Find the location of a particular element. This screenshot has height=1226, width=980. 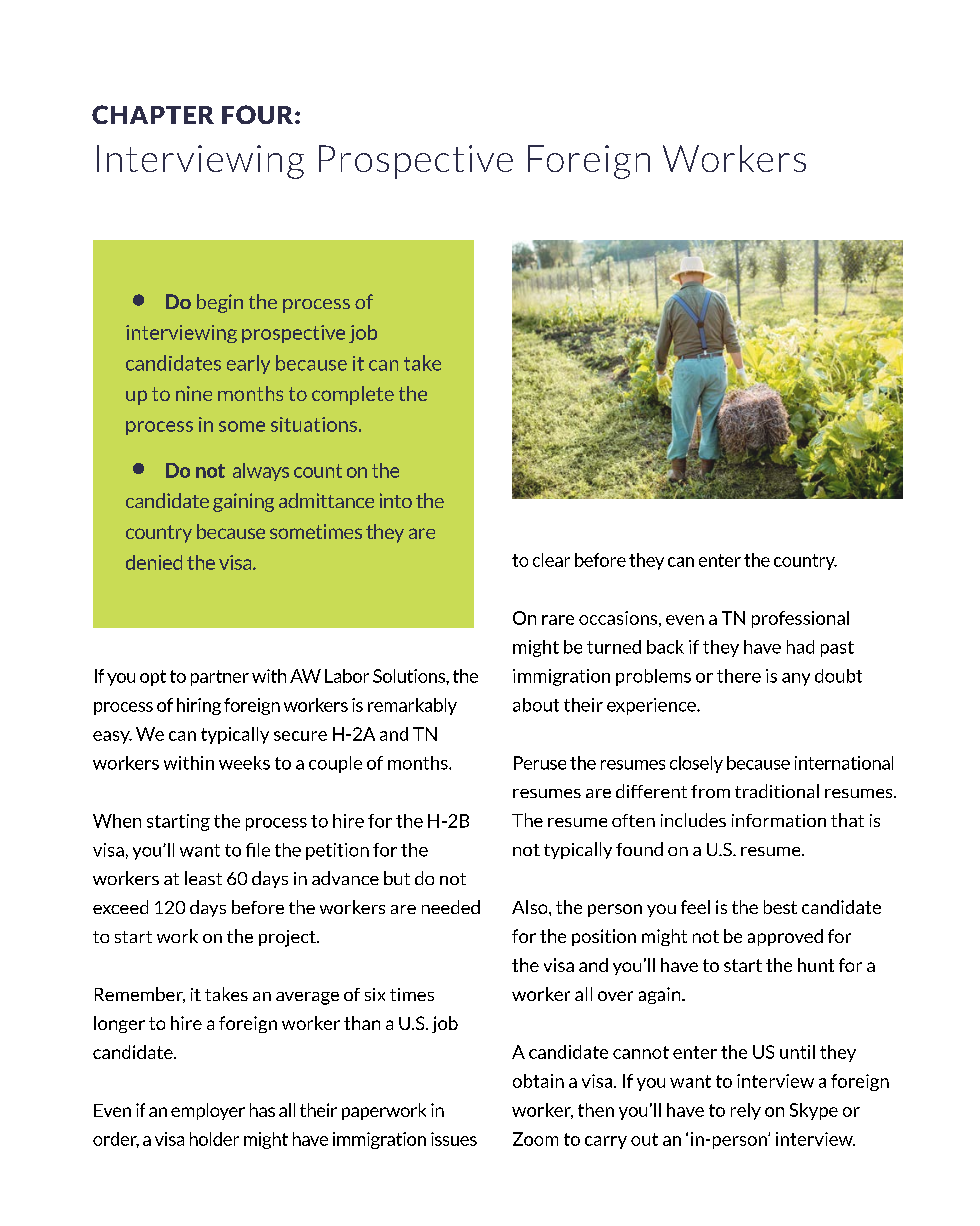

there is located at coordinates (739, 676).
